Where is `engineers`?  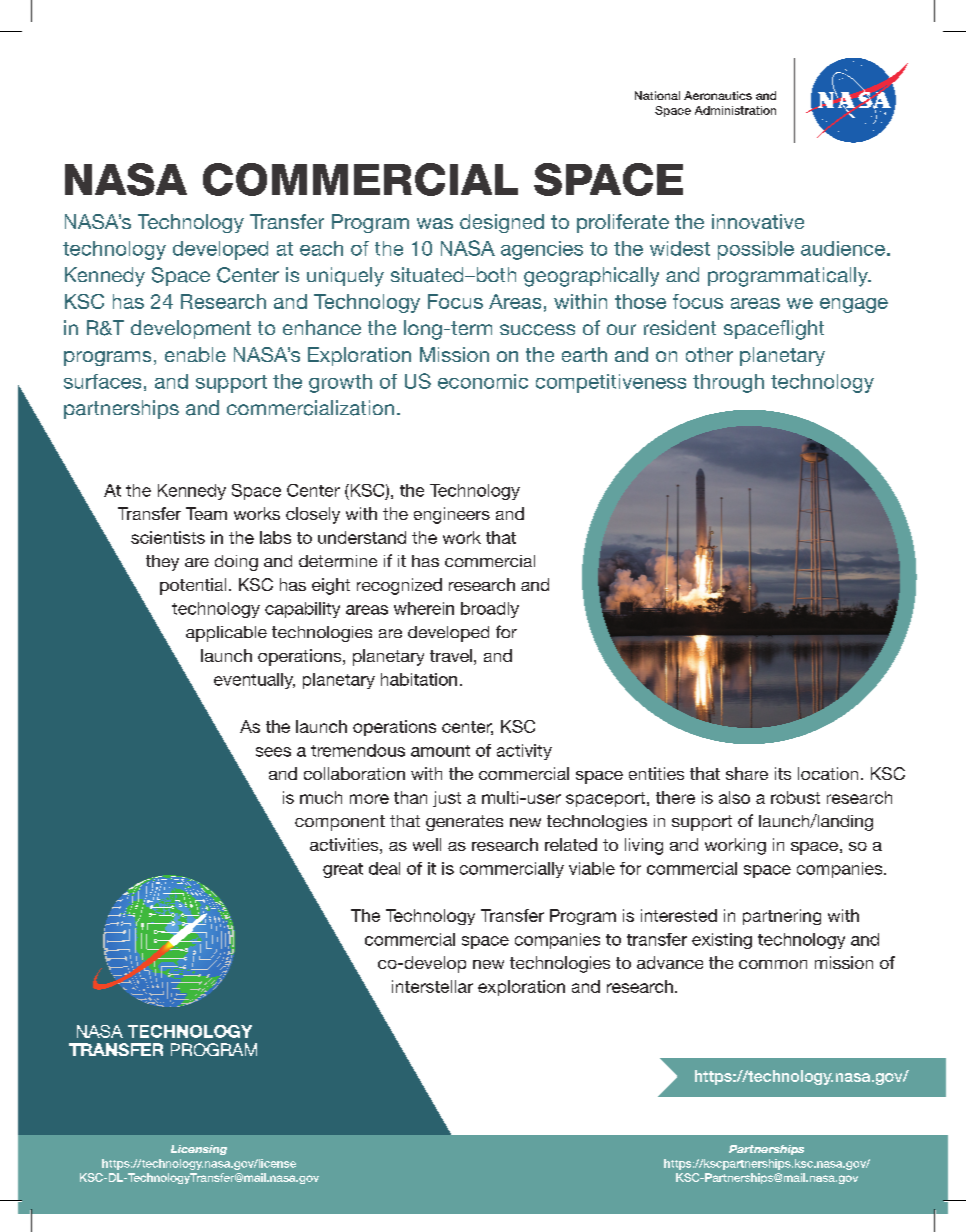
engineers is located at coordinates (452, 515).
